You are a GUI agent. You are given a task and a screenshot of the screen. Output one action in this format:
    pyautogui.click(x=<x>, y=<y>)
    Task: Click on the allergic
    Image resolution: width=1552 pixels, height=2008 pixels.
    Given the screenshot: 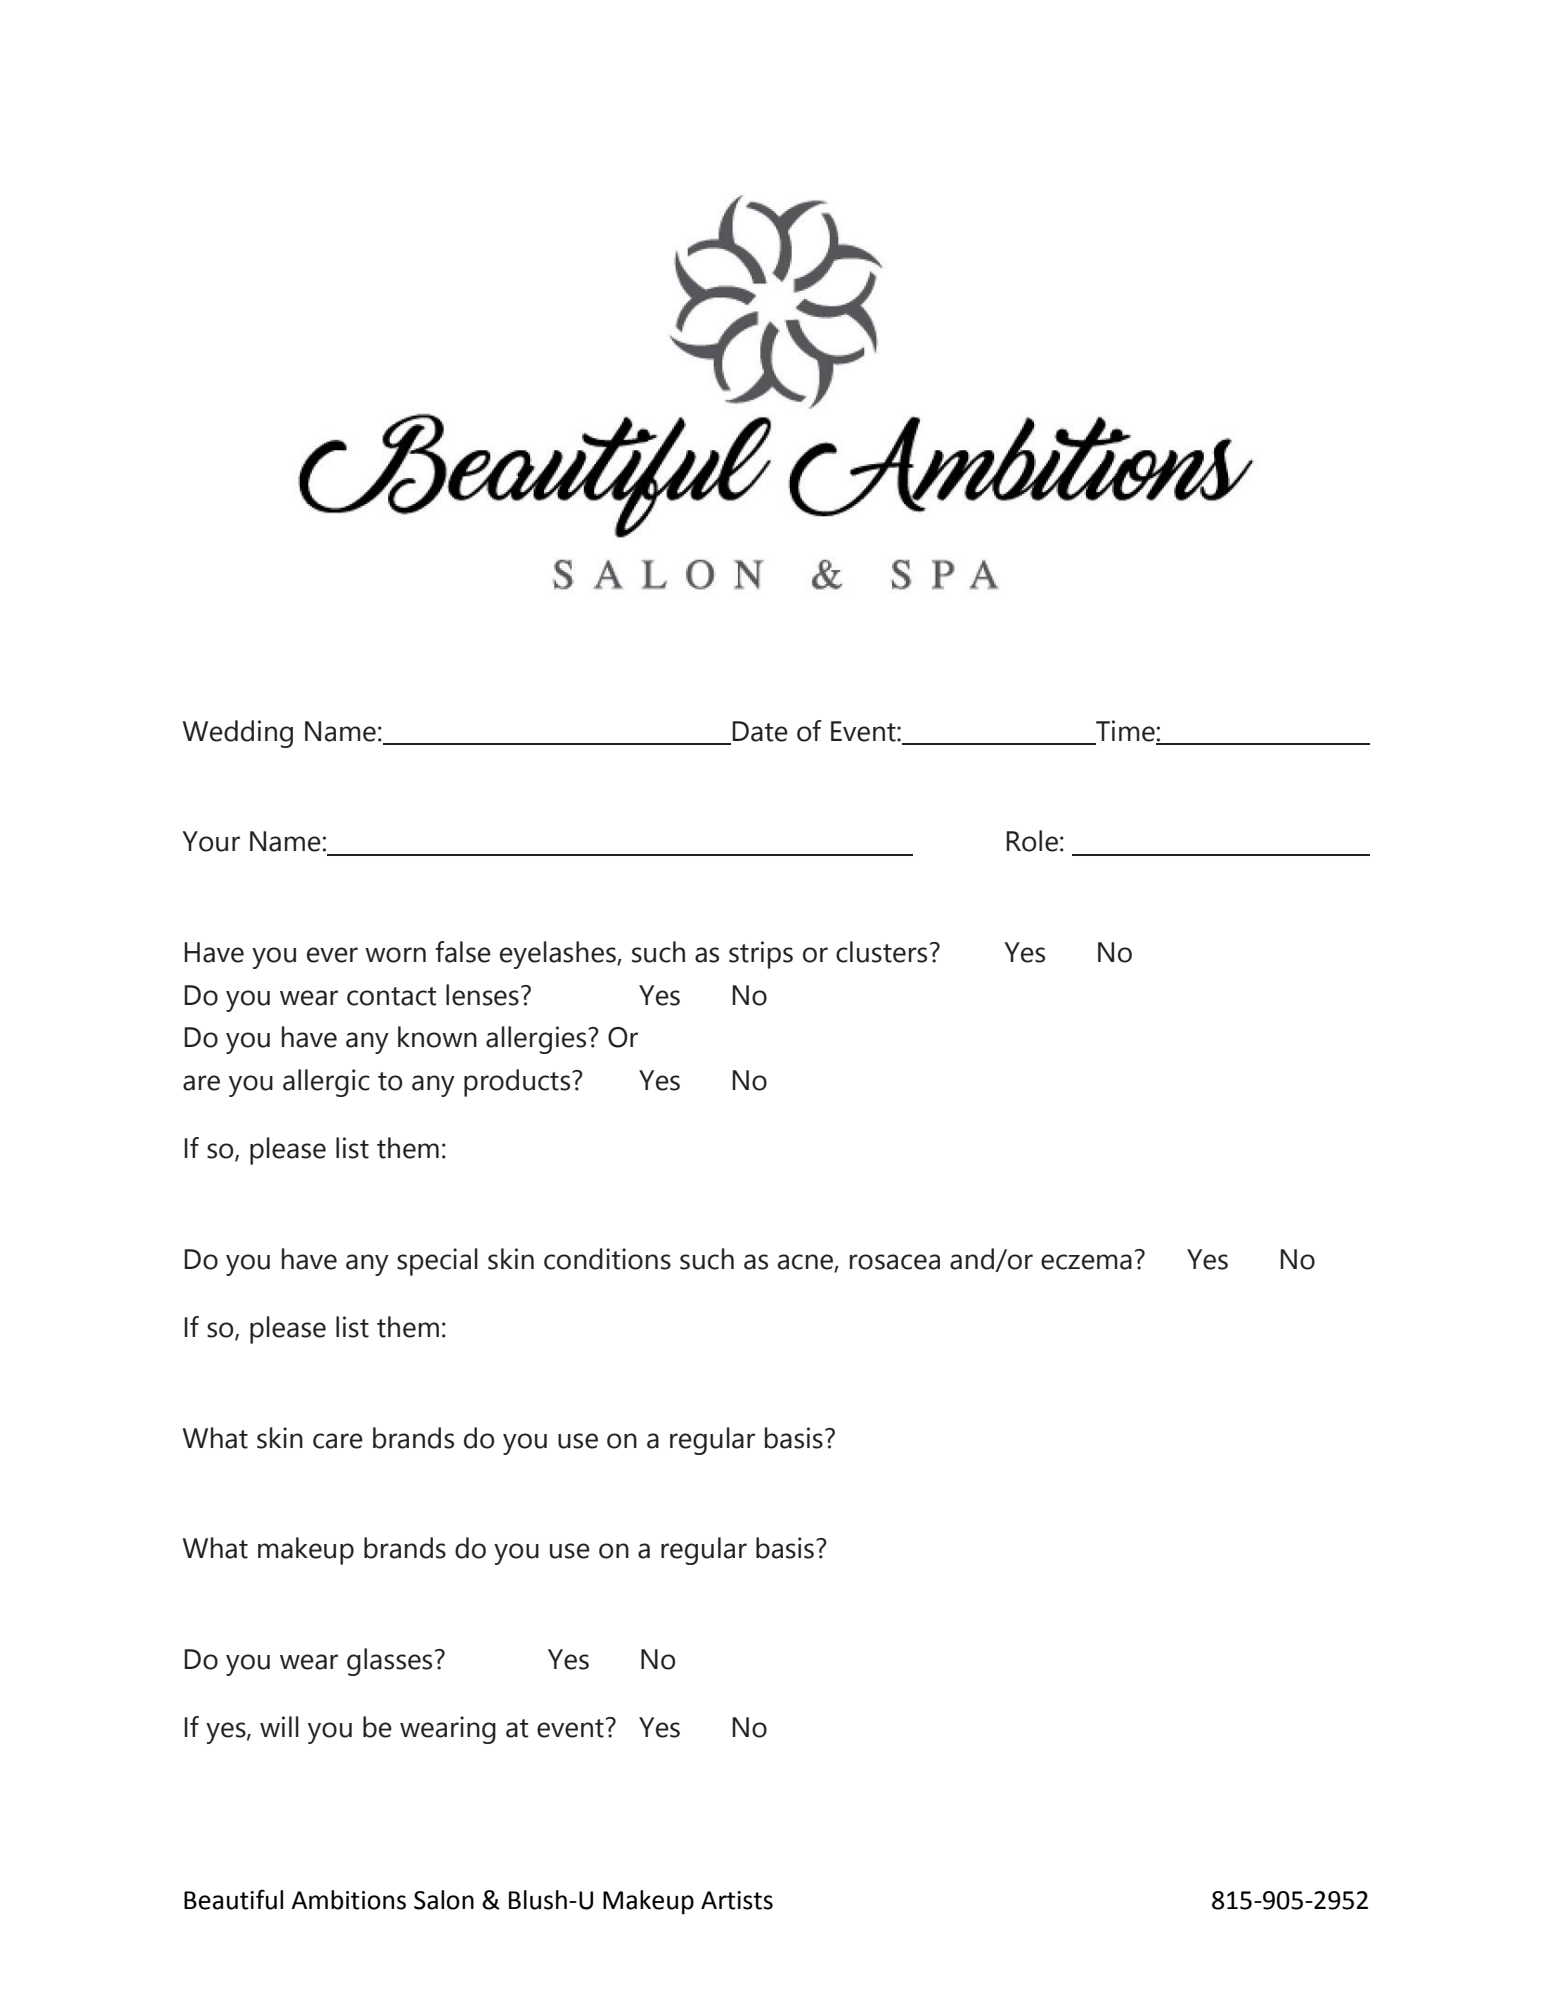 What is the action you would take?
    pyautogui.click(x=326, y=1083)
